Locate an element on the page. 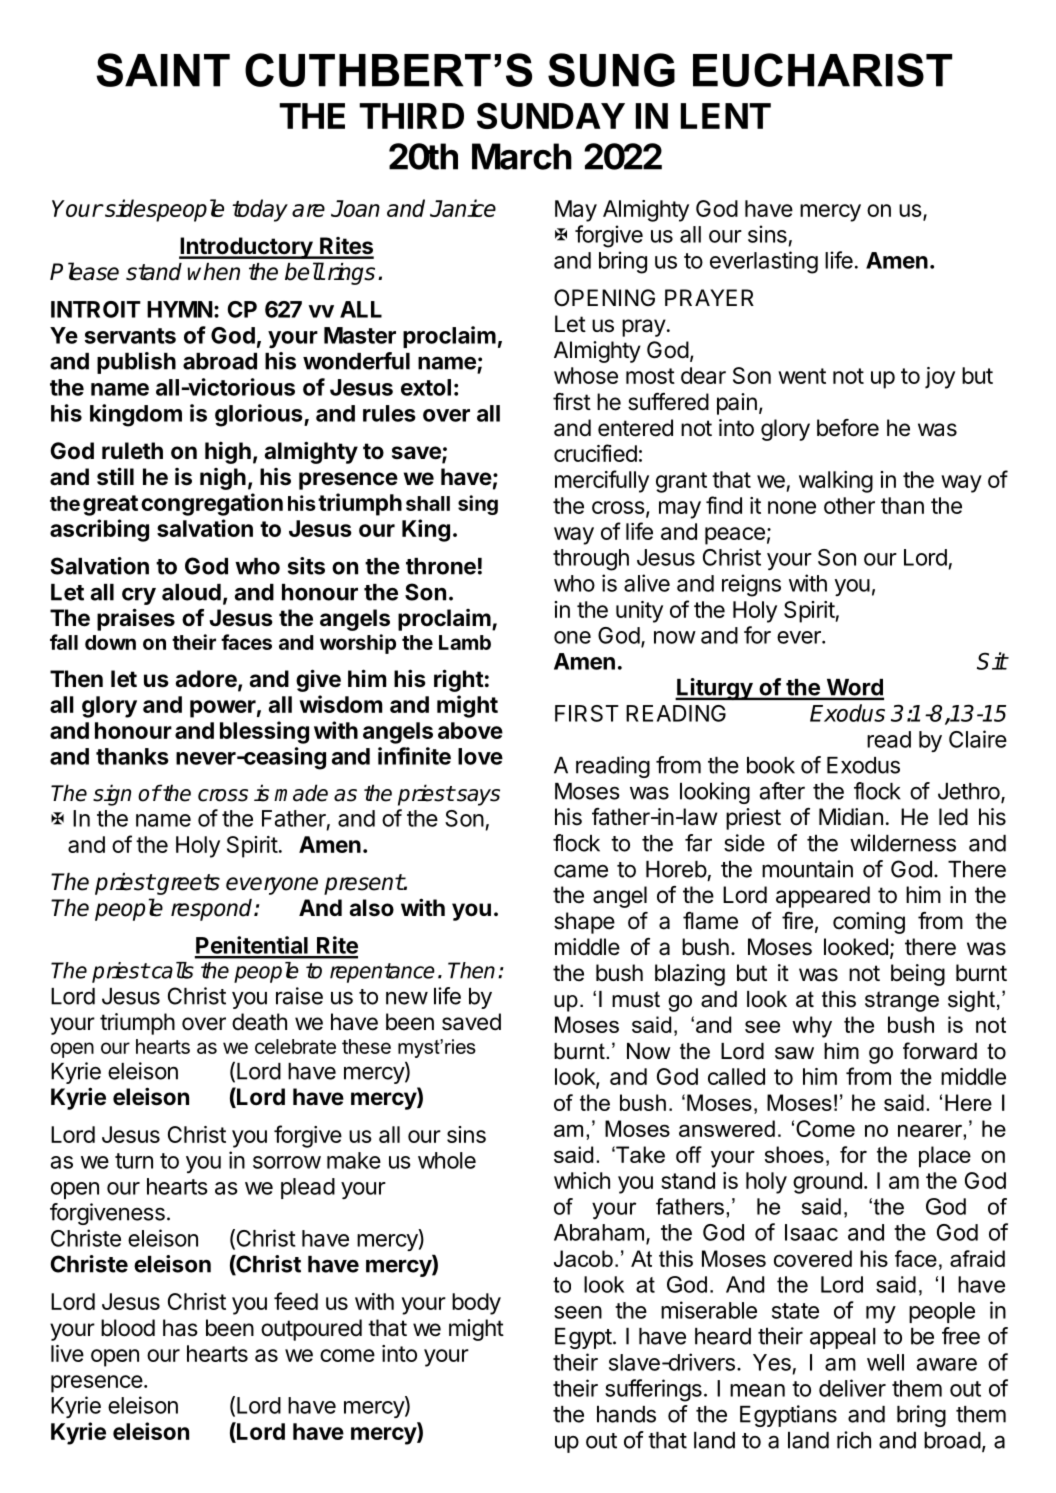  through is located at coordinates (591, 560).
